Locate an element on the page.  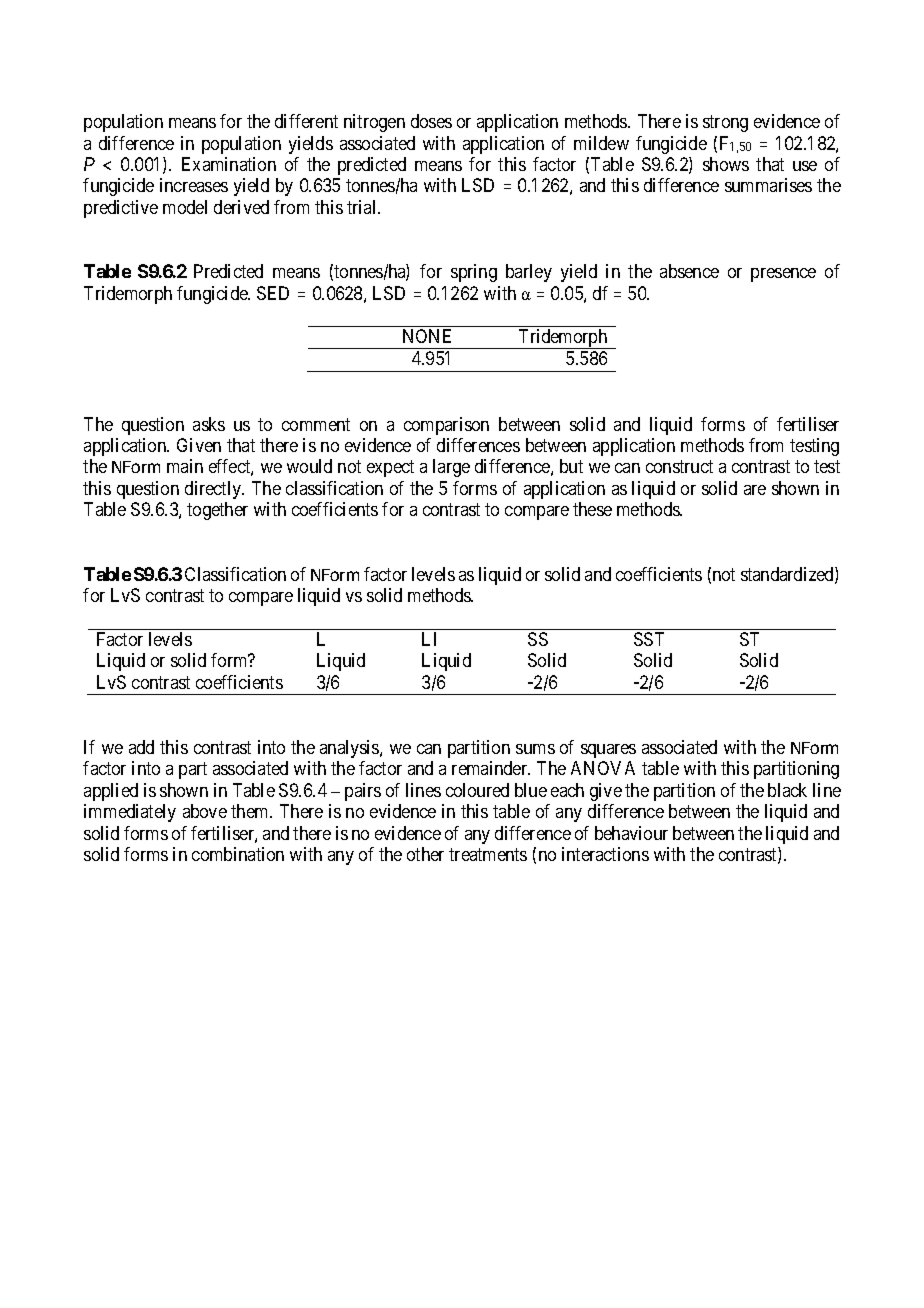
NONE is located at coordinates (427, 336).
